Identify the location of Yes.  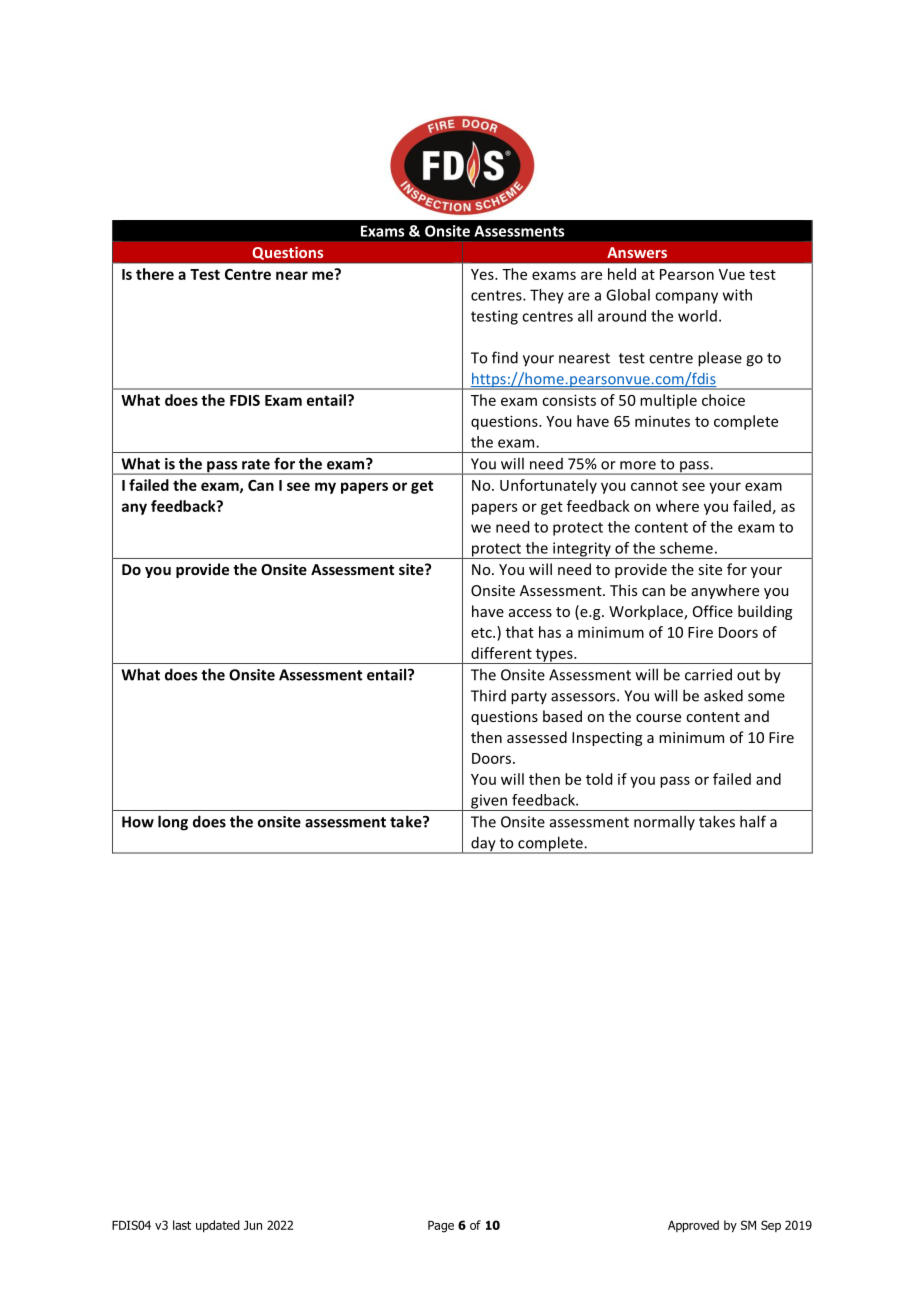
(483, 274).
